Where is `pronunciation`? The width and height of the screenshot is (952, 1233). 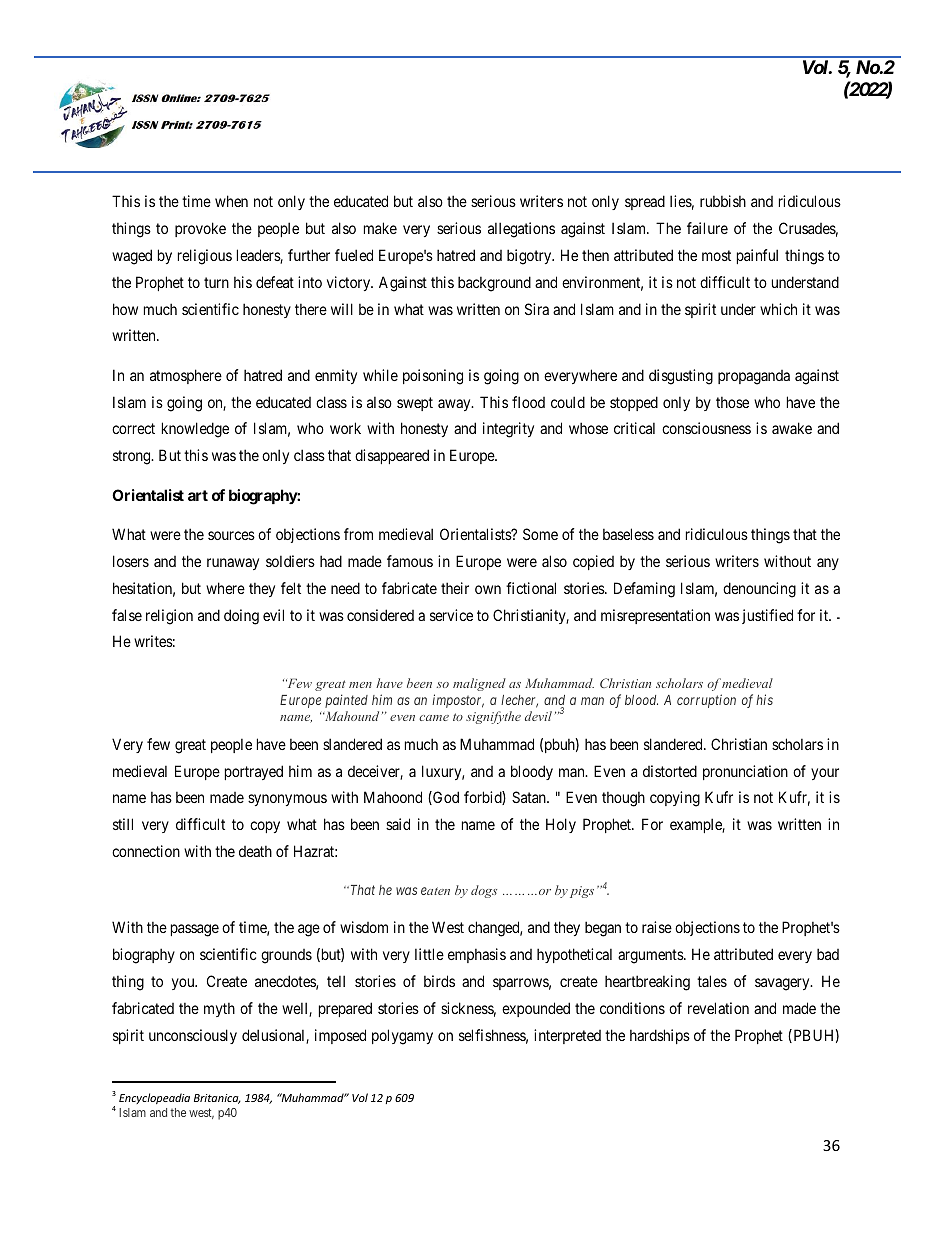
pronunciation is located at coordinates (745, 772).
